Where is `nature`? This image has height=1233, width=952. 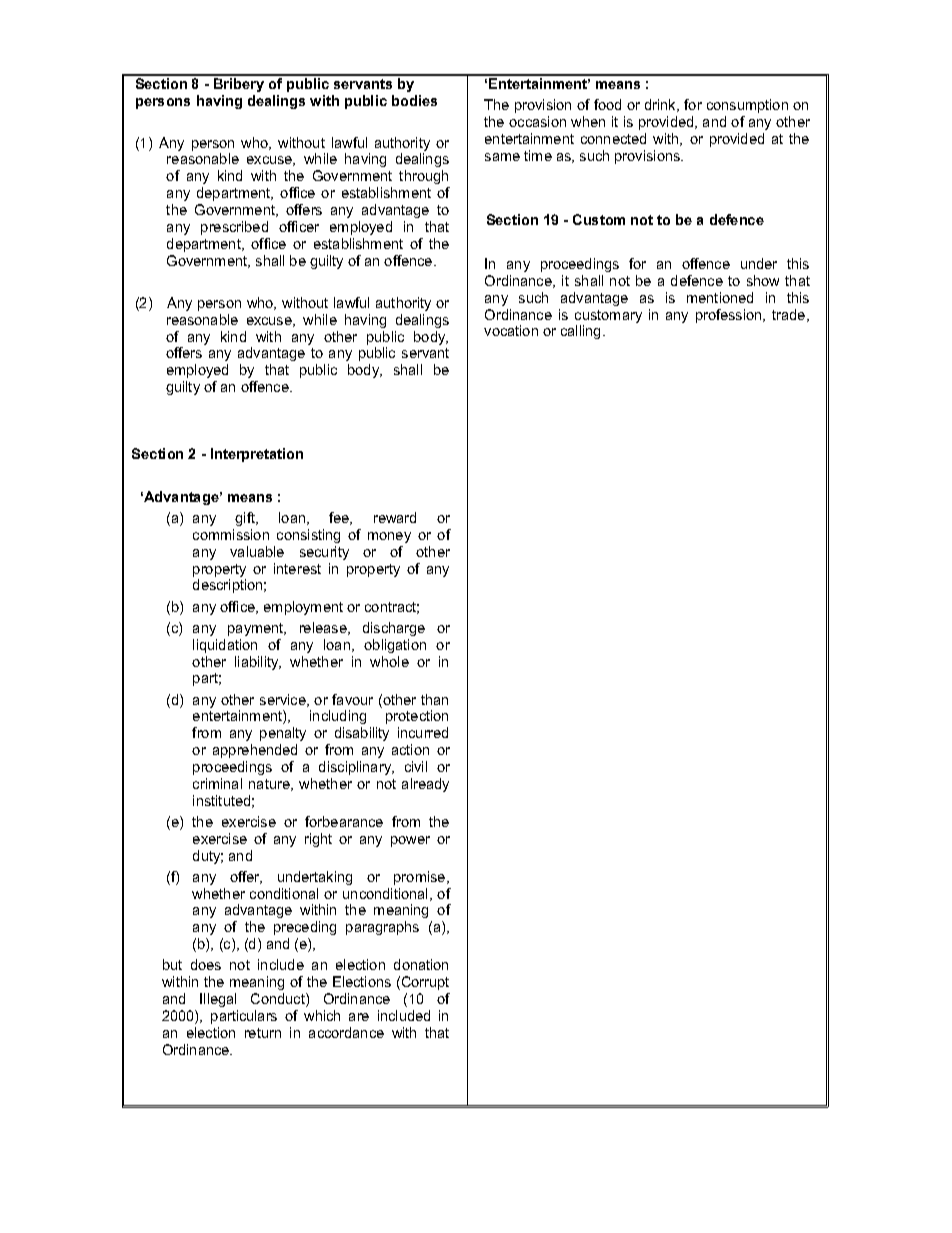
nature is located at coordinates (270, 785).
